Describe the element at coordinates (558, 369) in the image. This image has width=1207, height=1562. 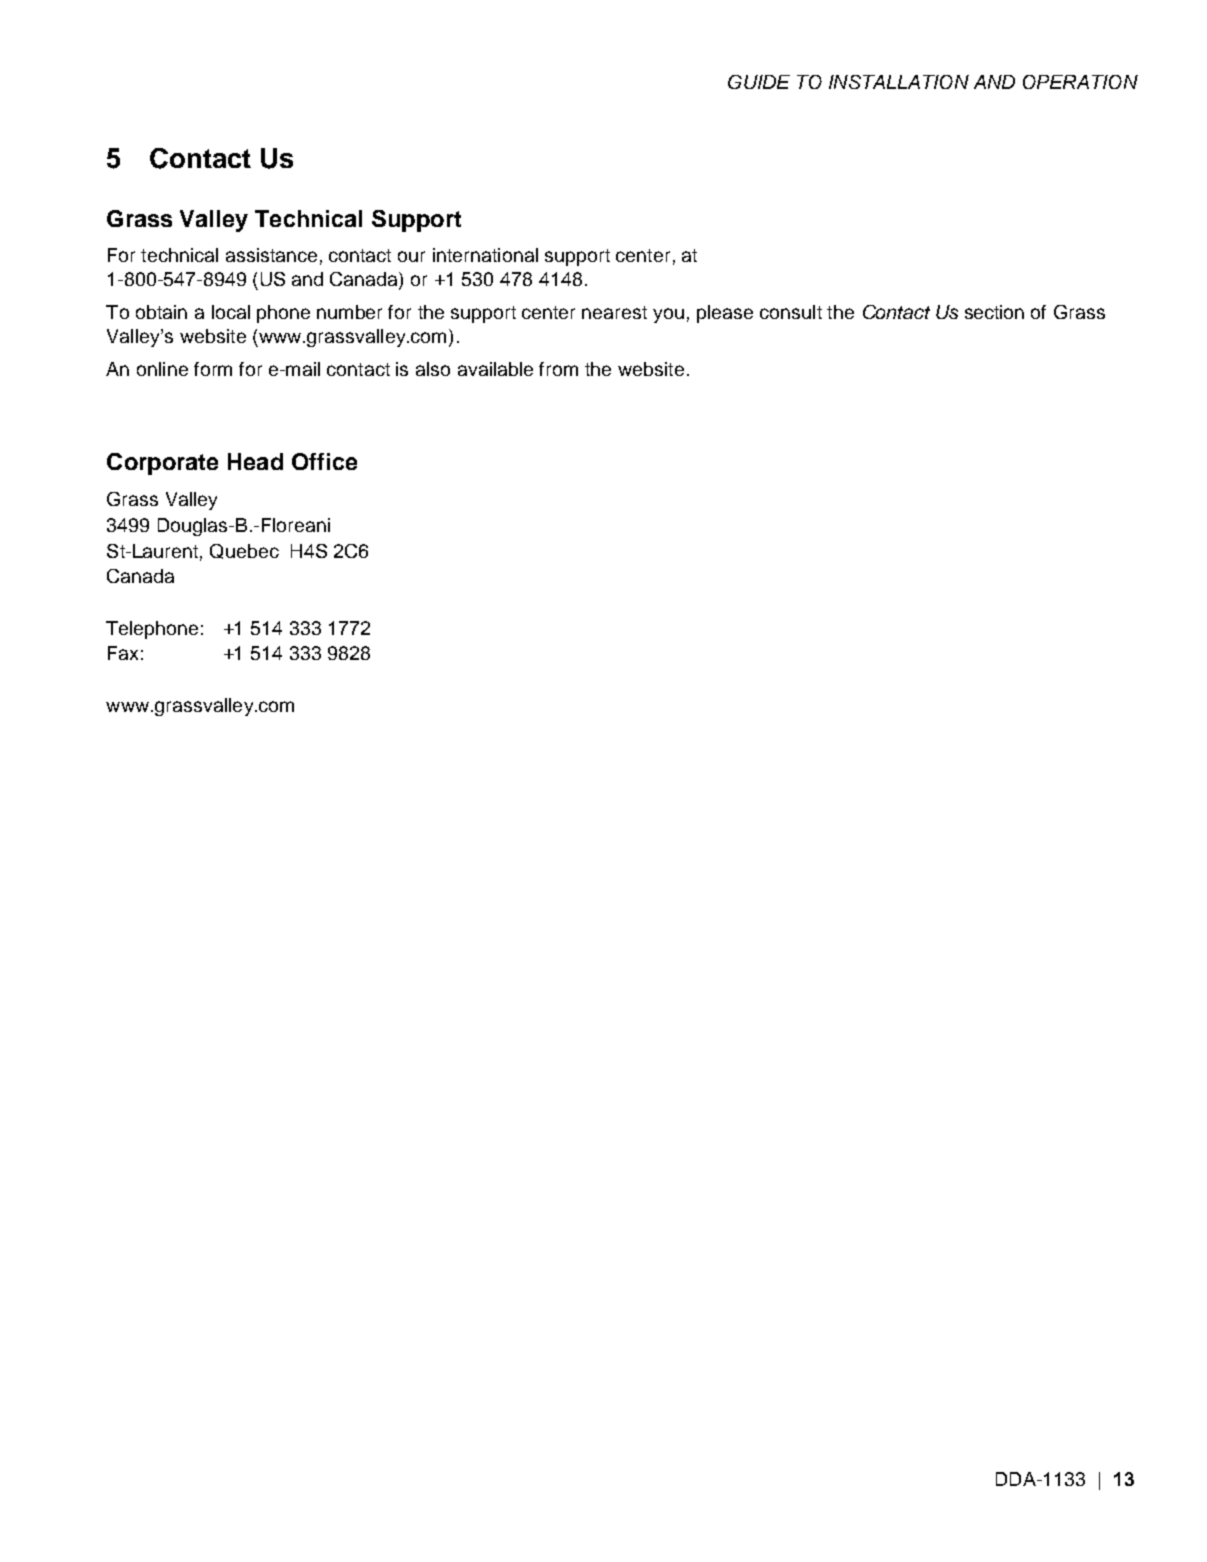
I see `from` at that location.
